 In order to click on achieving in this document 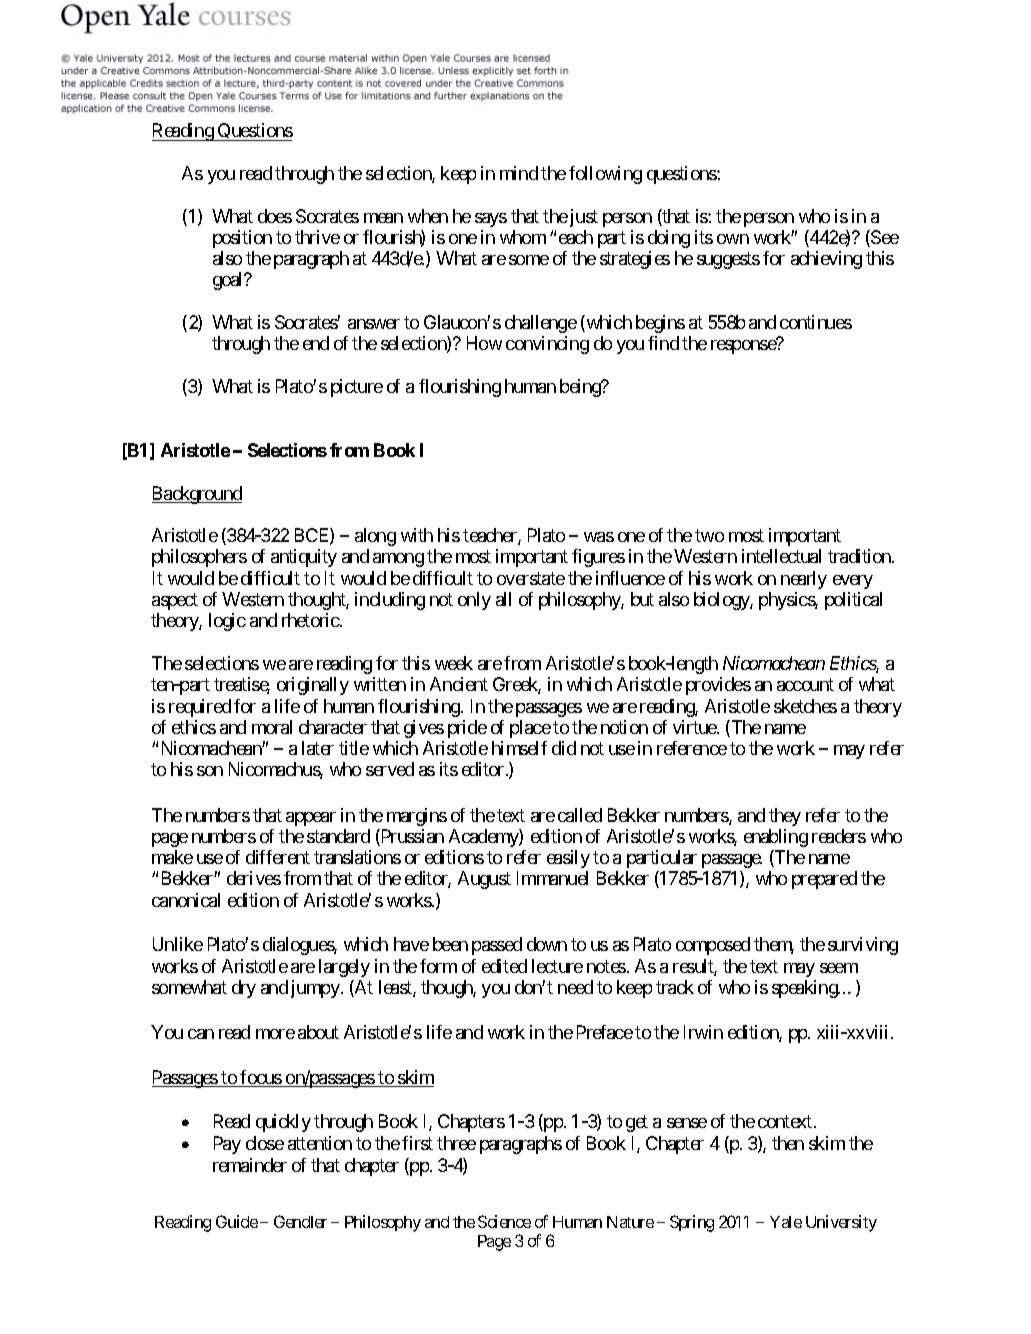, I will do `click(826, 260)`.
